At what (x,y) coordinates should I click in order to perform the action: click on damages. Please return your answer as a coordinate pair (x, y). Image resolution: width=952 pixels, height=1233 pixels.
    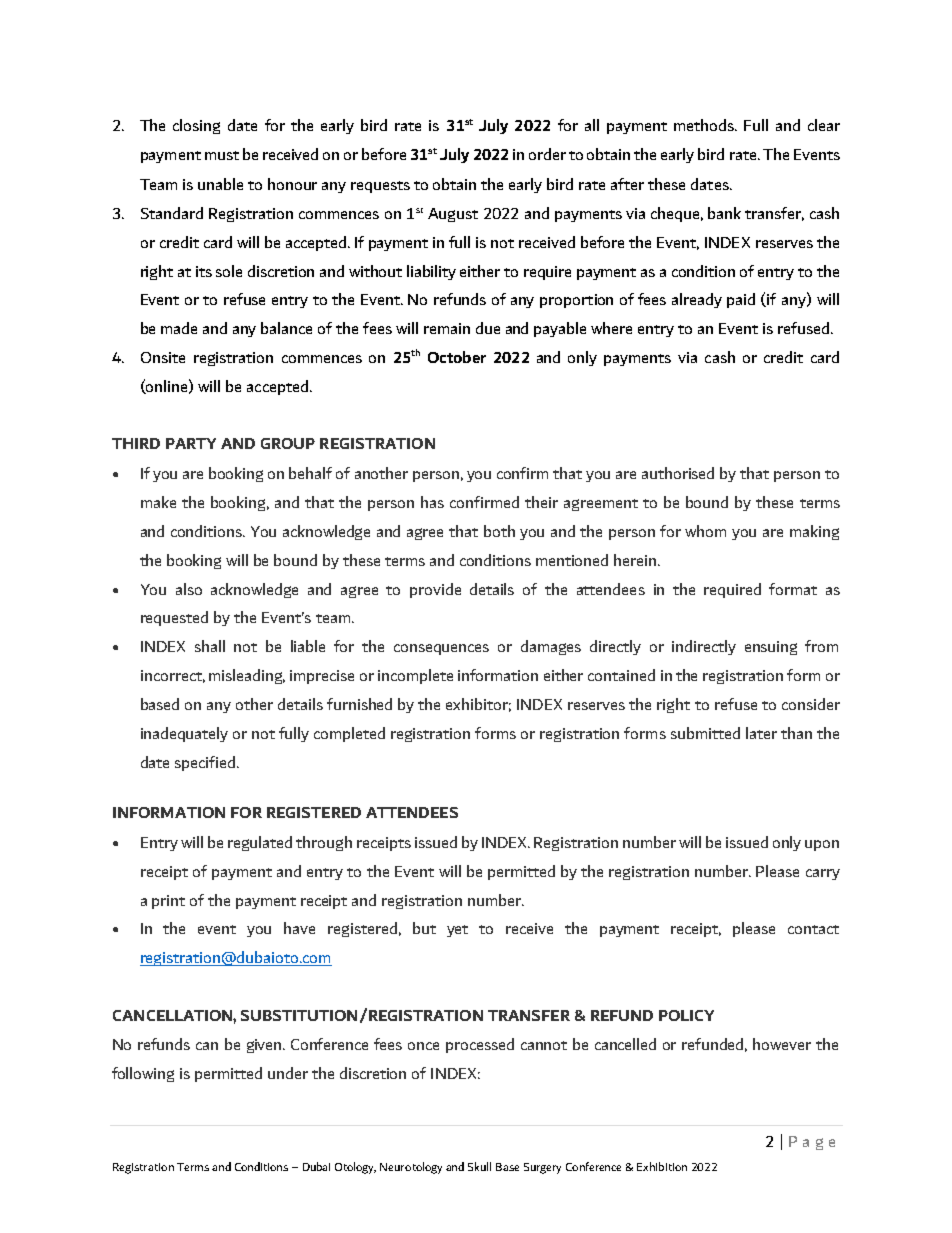
    Looking at the image, I should click on (551, 647).
